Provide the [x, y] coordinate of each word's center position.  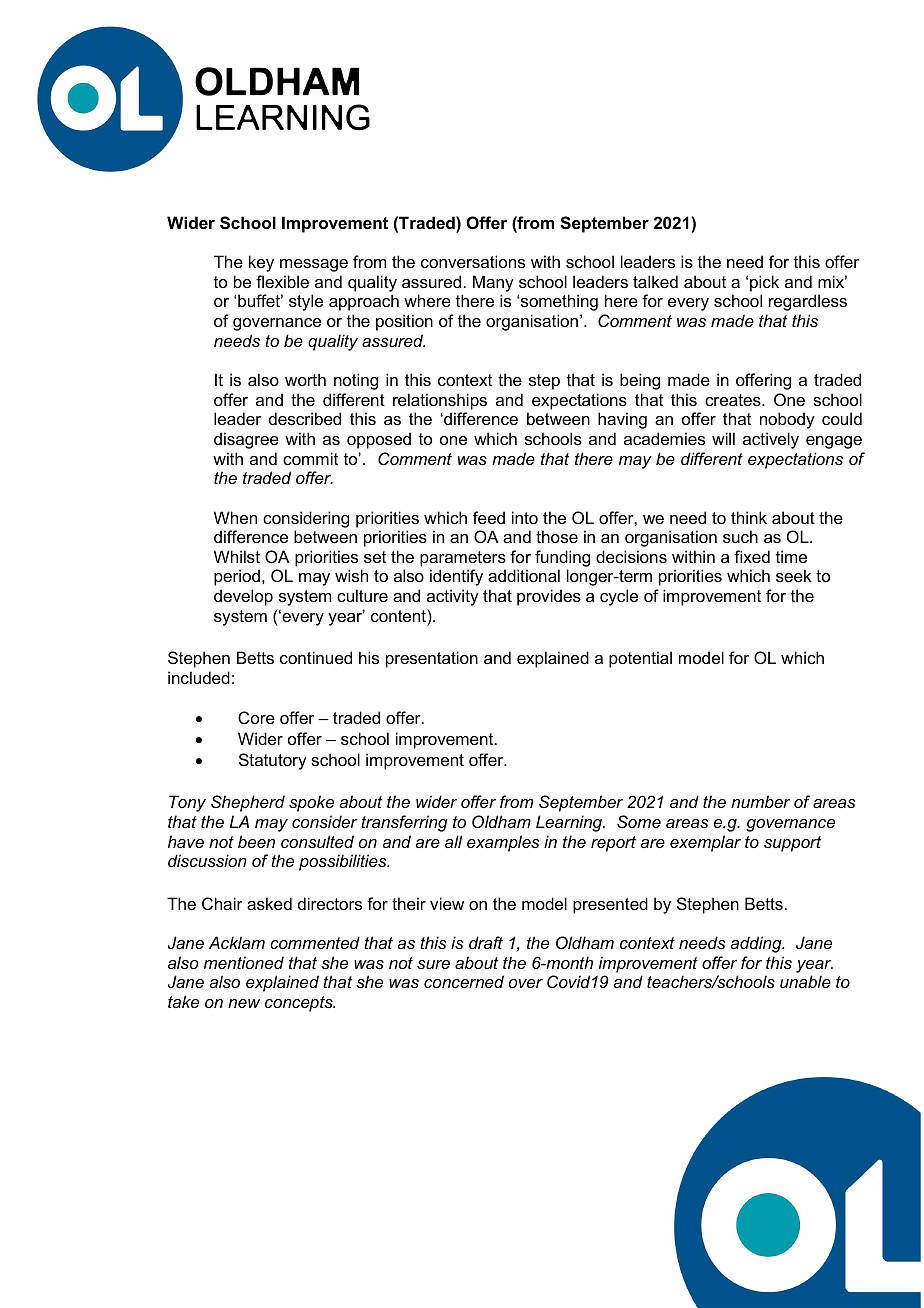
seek [793, 575]
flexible [282, 281]
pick [764, 283]
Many [493, 283]
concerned [464, 981]
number [760, 801]
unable [805, 981]
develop [243, 597]
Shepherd [248, 803]
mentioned [244, 962]
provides [549, 597]
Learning [570, 823]
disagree [246, 440]
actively [771, 440]
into [525, 517]
